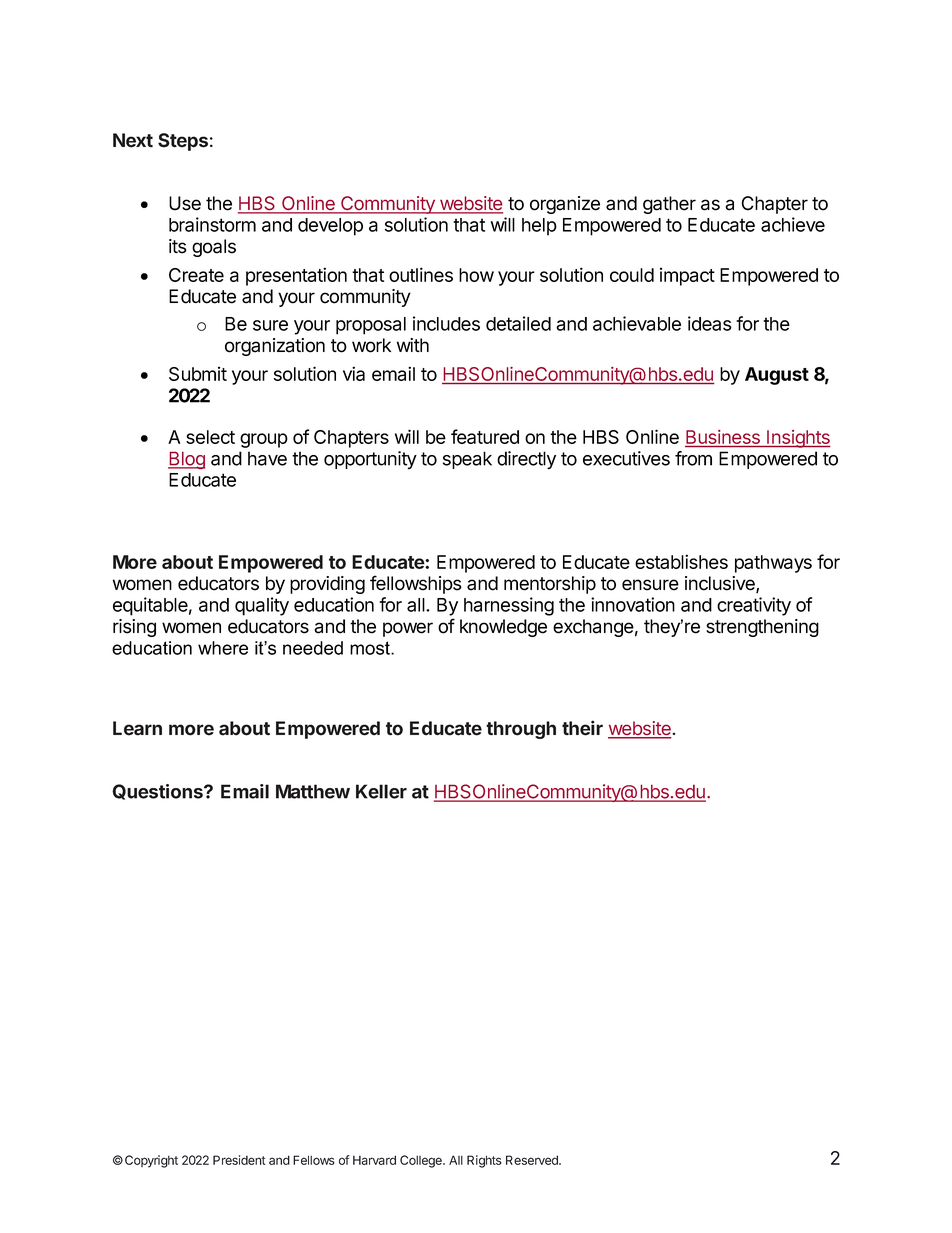 This document has width=952, height=1233. Describe the element at coordinates (183, 142) in the document. I see `Steps` at that location.
